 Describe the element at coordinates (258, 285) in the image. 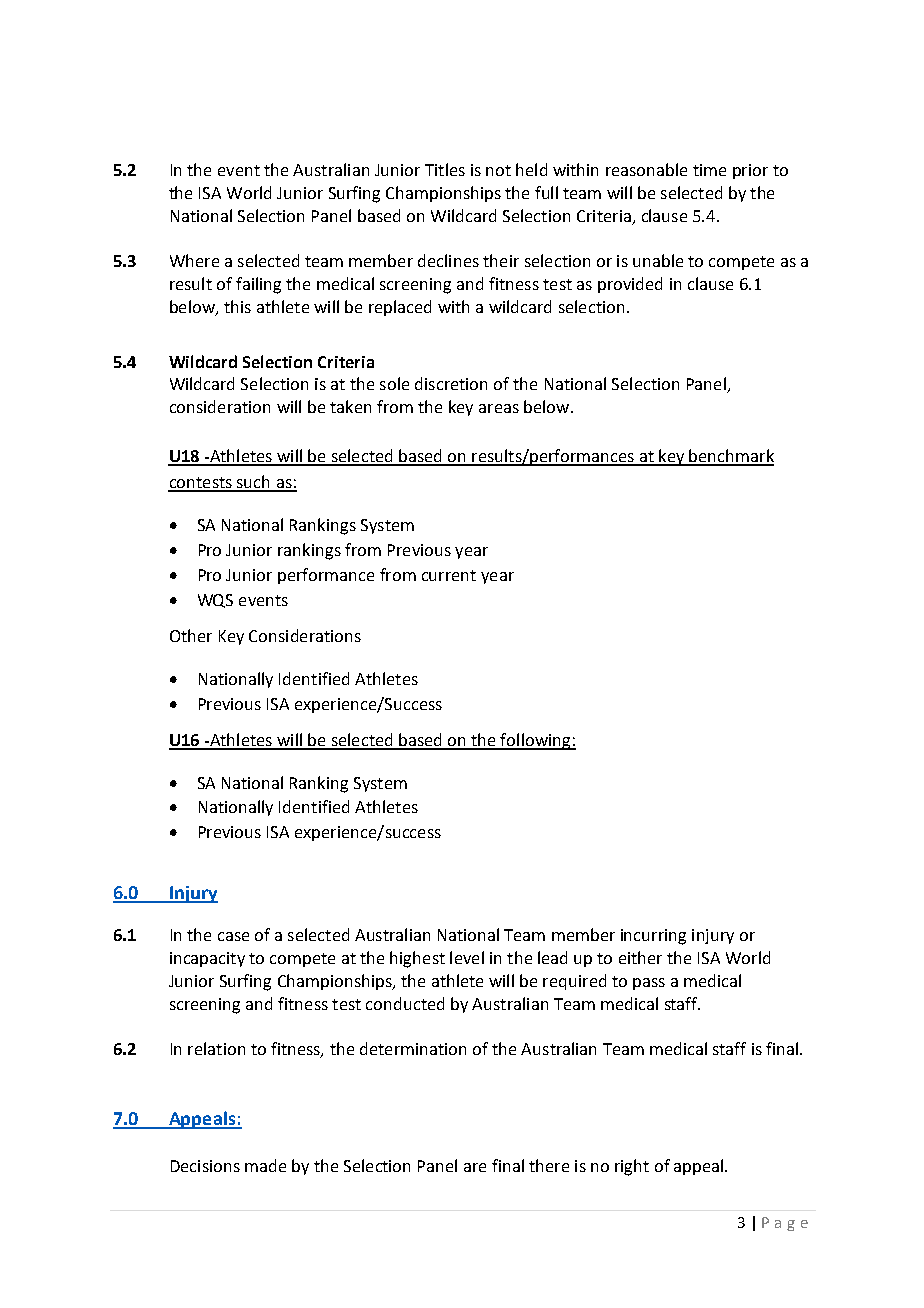

I see `failing` at that location.
